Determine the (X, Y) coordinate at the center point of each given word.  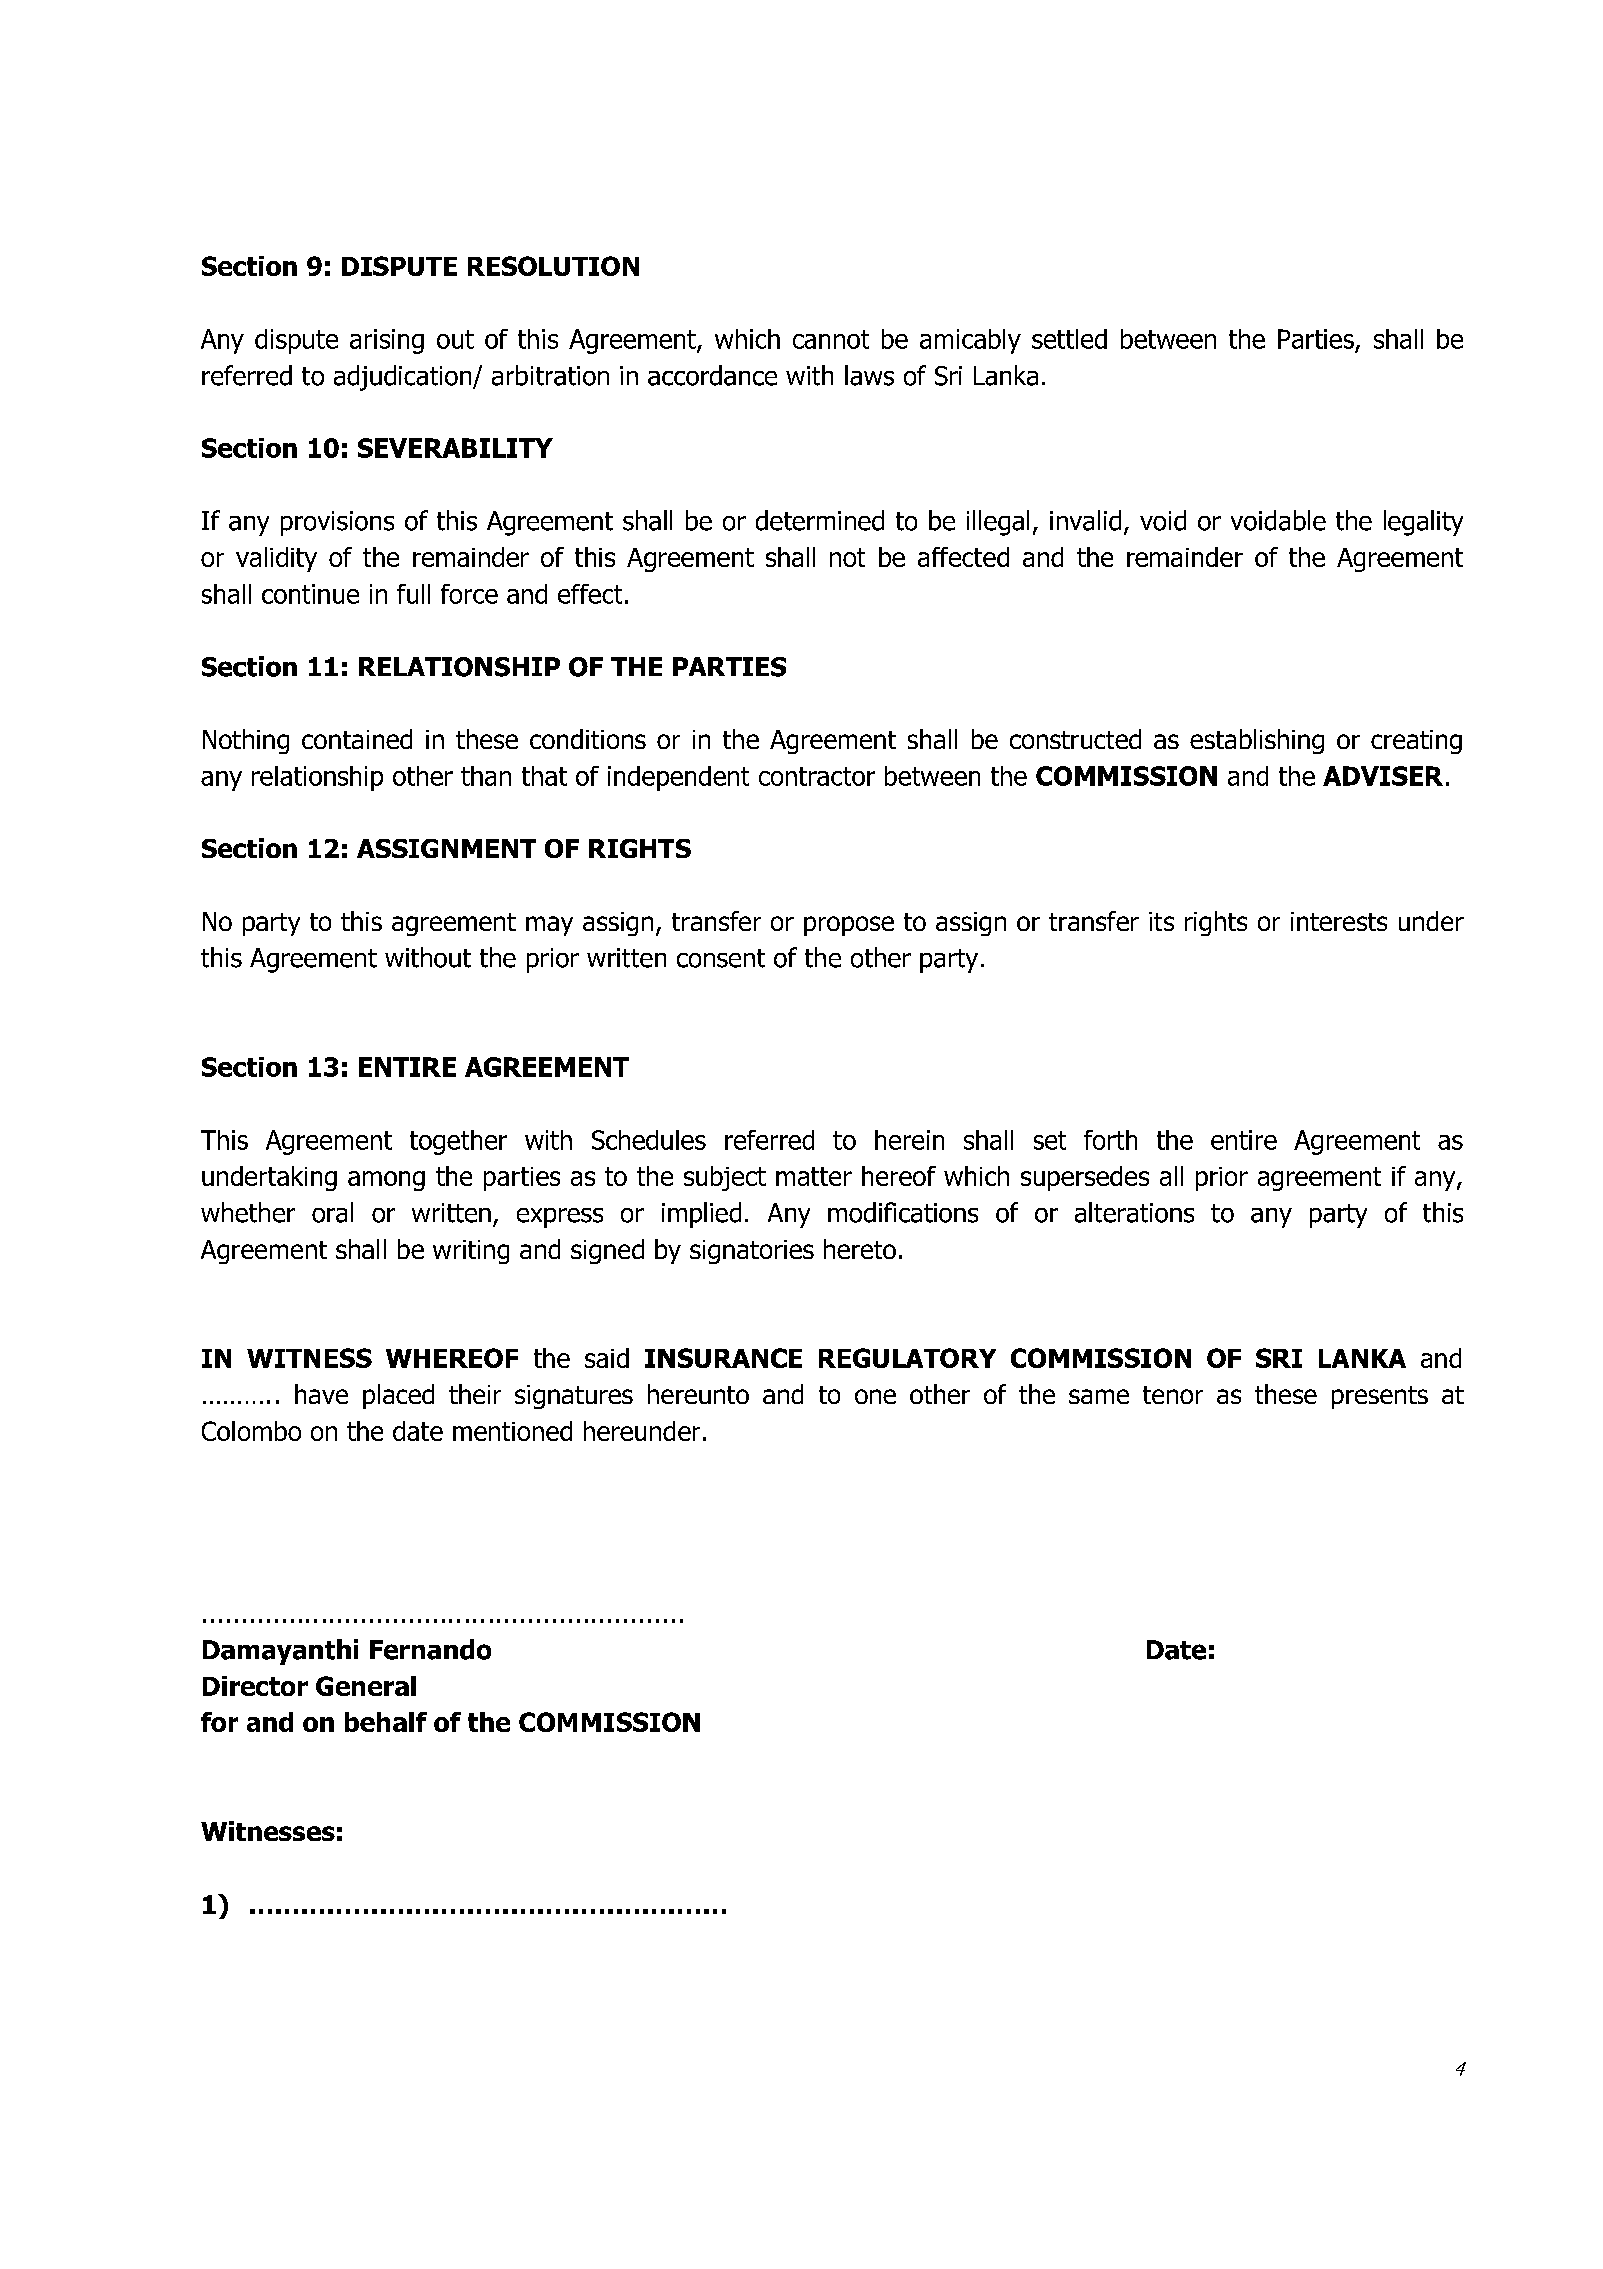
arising (387, 341)
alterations (1134, 1212)
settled (1069, 339)
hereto (860, 1249)
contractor (817, 776)
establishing (1257, 741)
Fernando (430, 1649)
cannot (831, 339)
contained (357, 739)
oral (332, 1212)
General (366, 1686)
